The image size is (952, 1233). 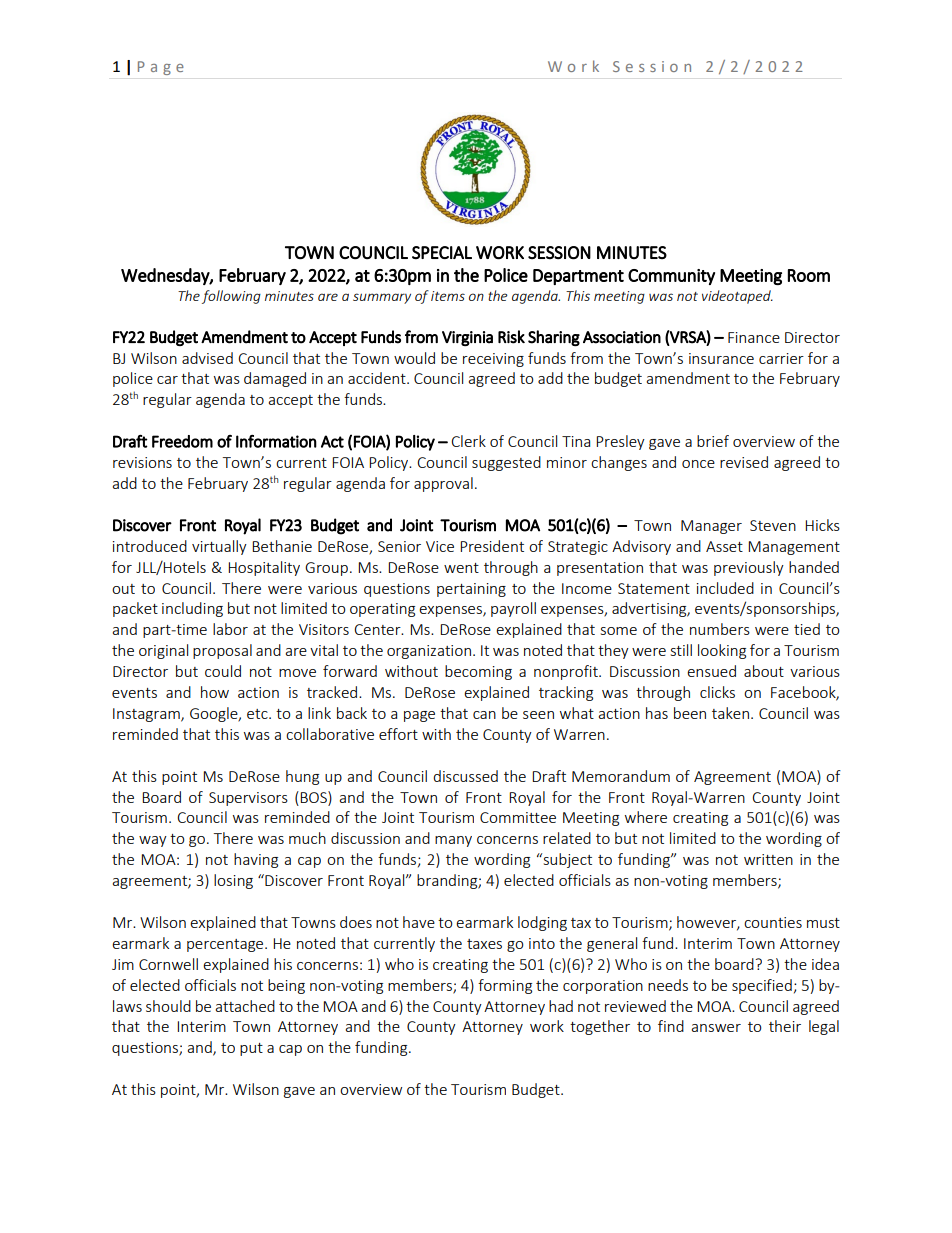 What do you see at coordinates (744, 462) in the screenshot?
I see `revised` at bounding box center [744, 462].
